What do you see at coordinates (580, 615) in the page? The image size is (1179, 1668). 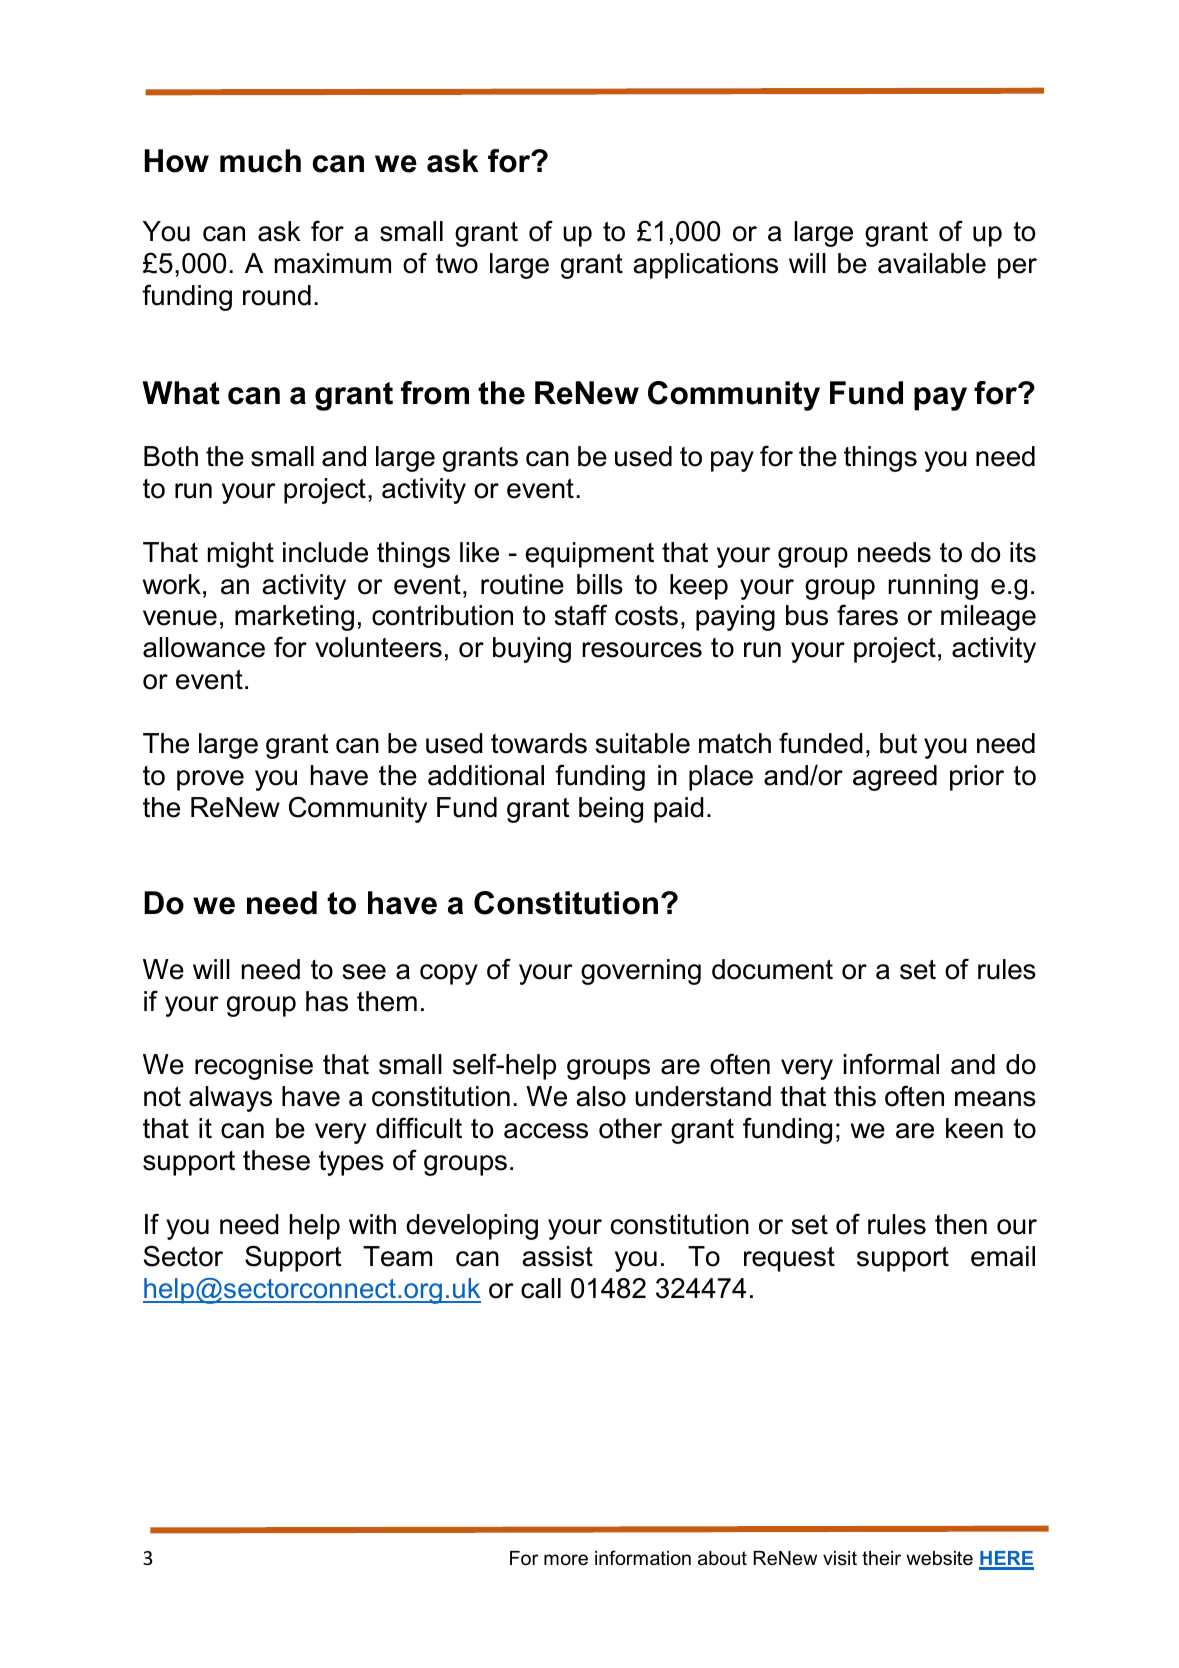 I see `staff` at bounding box center [580, 615].
